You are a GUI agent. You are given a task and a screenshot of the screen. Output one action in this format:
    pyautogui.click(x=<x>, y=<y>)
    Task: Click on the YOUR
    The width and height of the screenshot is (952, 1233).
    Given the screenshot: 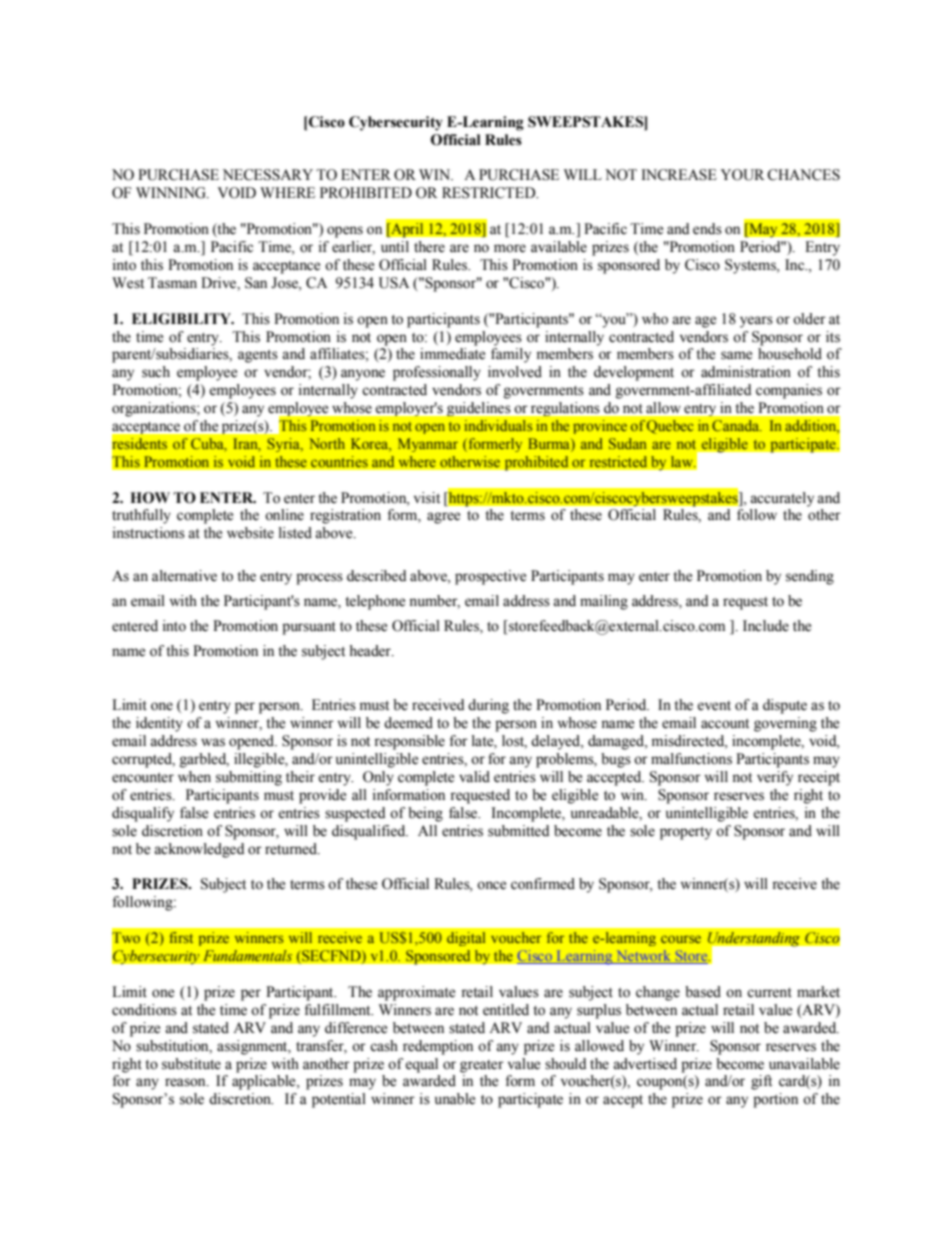 What is the action you would take?
    pyautogui.click(x=742, y=175)
